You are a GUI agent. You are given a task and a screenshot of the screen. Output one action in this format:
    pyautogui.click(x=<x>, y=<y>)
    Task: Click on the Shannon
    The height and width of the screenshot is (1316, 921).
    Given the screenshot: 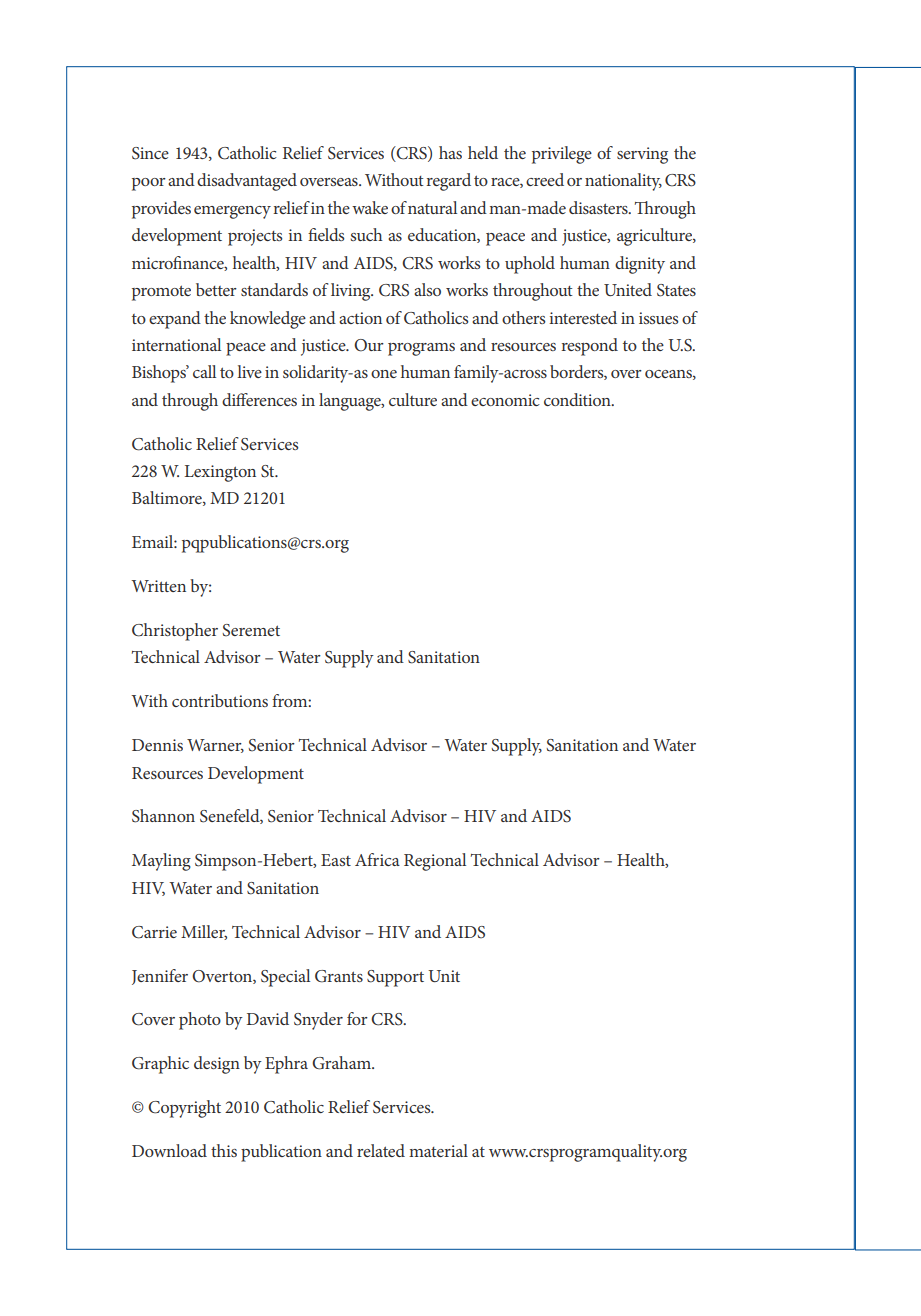 What is the action you would take?
    pyautogui.click(x=163, y=816)
